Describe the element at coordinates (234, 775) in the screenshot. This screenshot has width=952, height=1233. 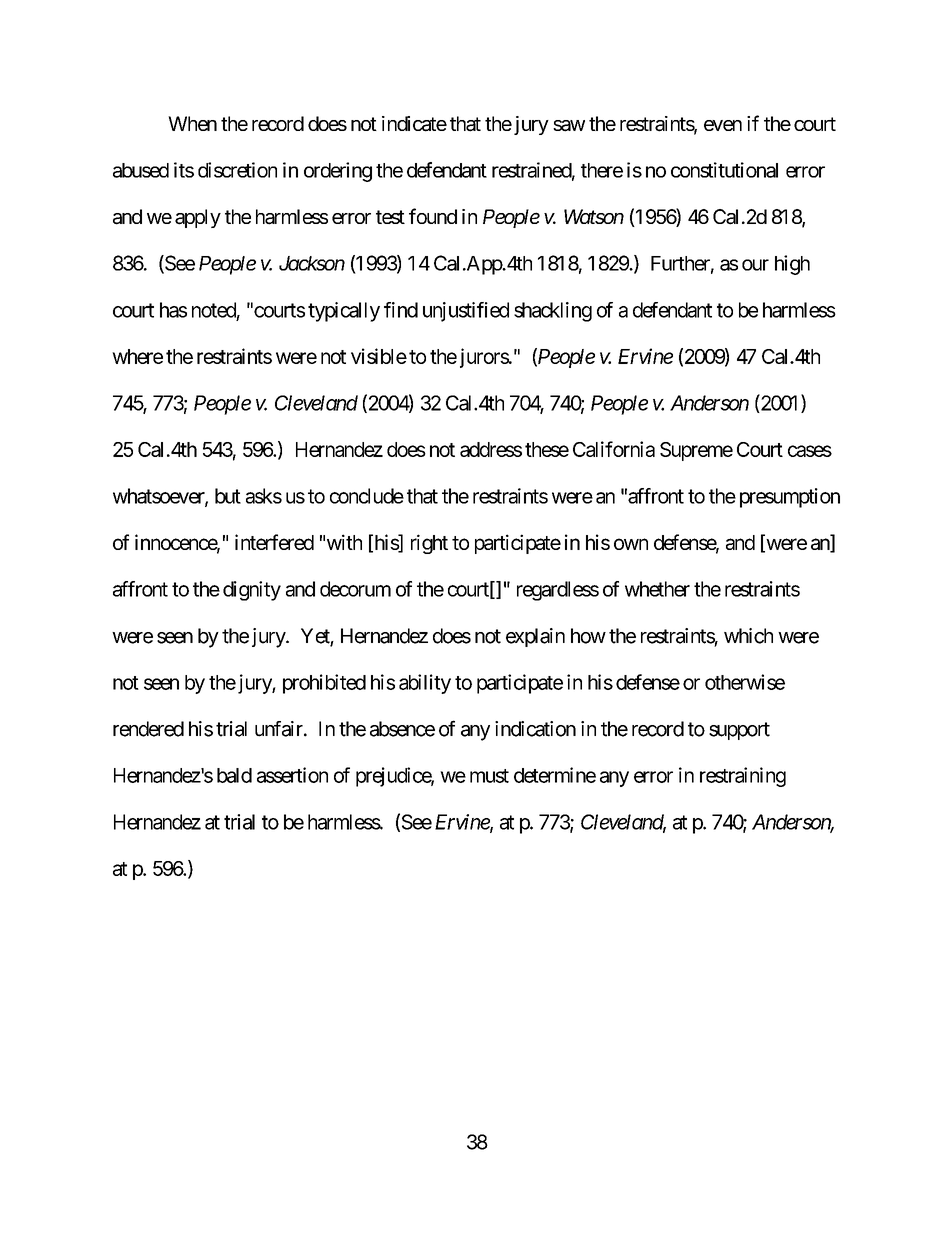
I see `bald` at that location.
